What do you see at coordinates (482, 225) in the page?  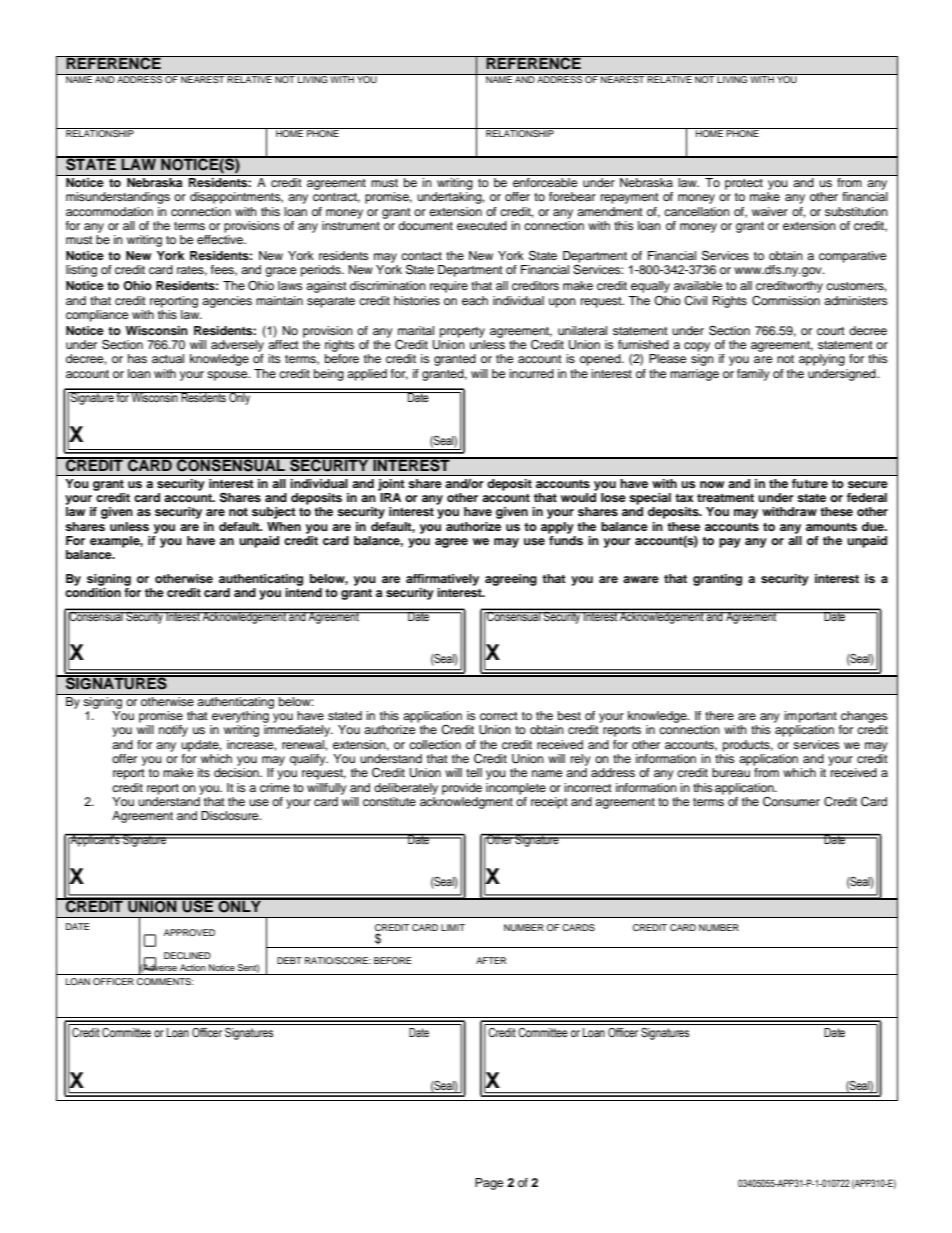 I see `executed` at bounding box center [482, 225].
